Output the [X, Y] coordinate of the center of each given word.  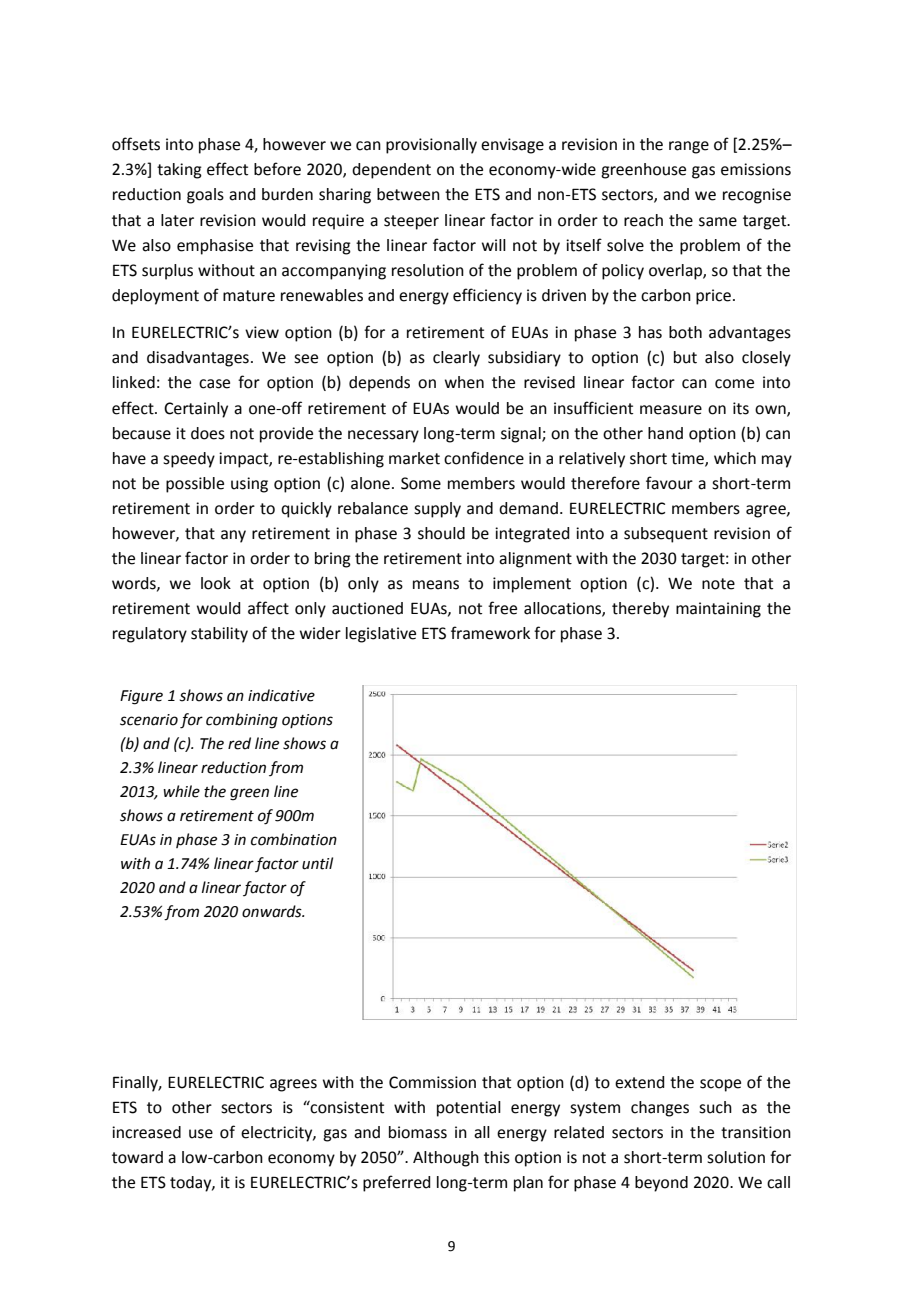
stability [219, 635]
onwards [273, 911]
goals [205, 196]
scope [720, 1085]
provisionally [431, 146]
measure [671, 410]
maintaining [718, 610]
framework [490, 633]
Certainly [196, 410]
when [464, 382]
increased [146, 1132]
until [317, 863]
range [689, 147]
